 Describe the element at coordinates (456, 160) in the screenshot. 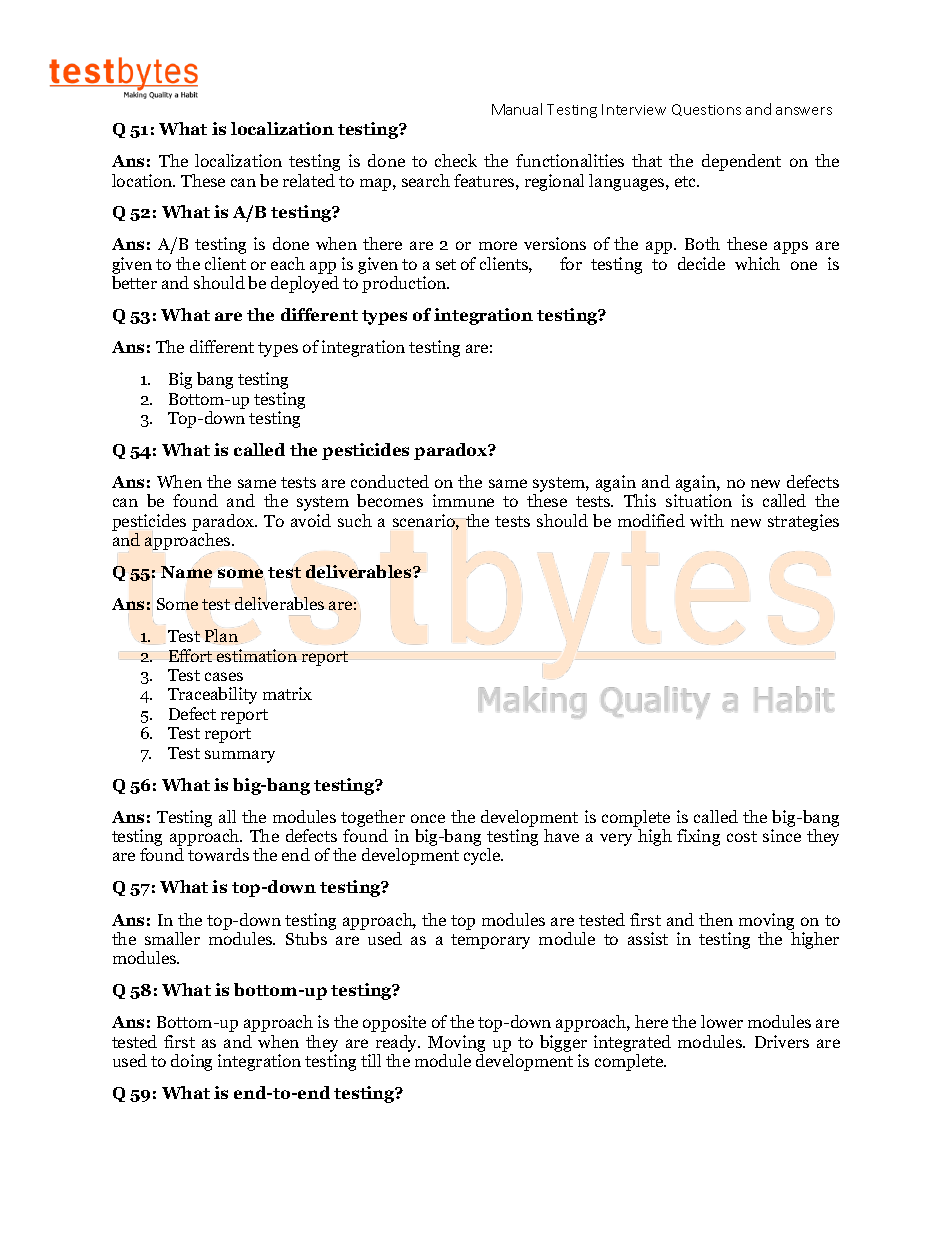

I see `check` at that location.
